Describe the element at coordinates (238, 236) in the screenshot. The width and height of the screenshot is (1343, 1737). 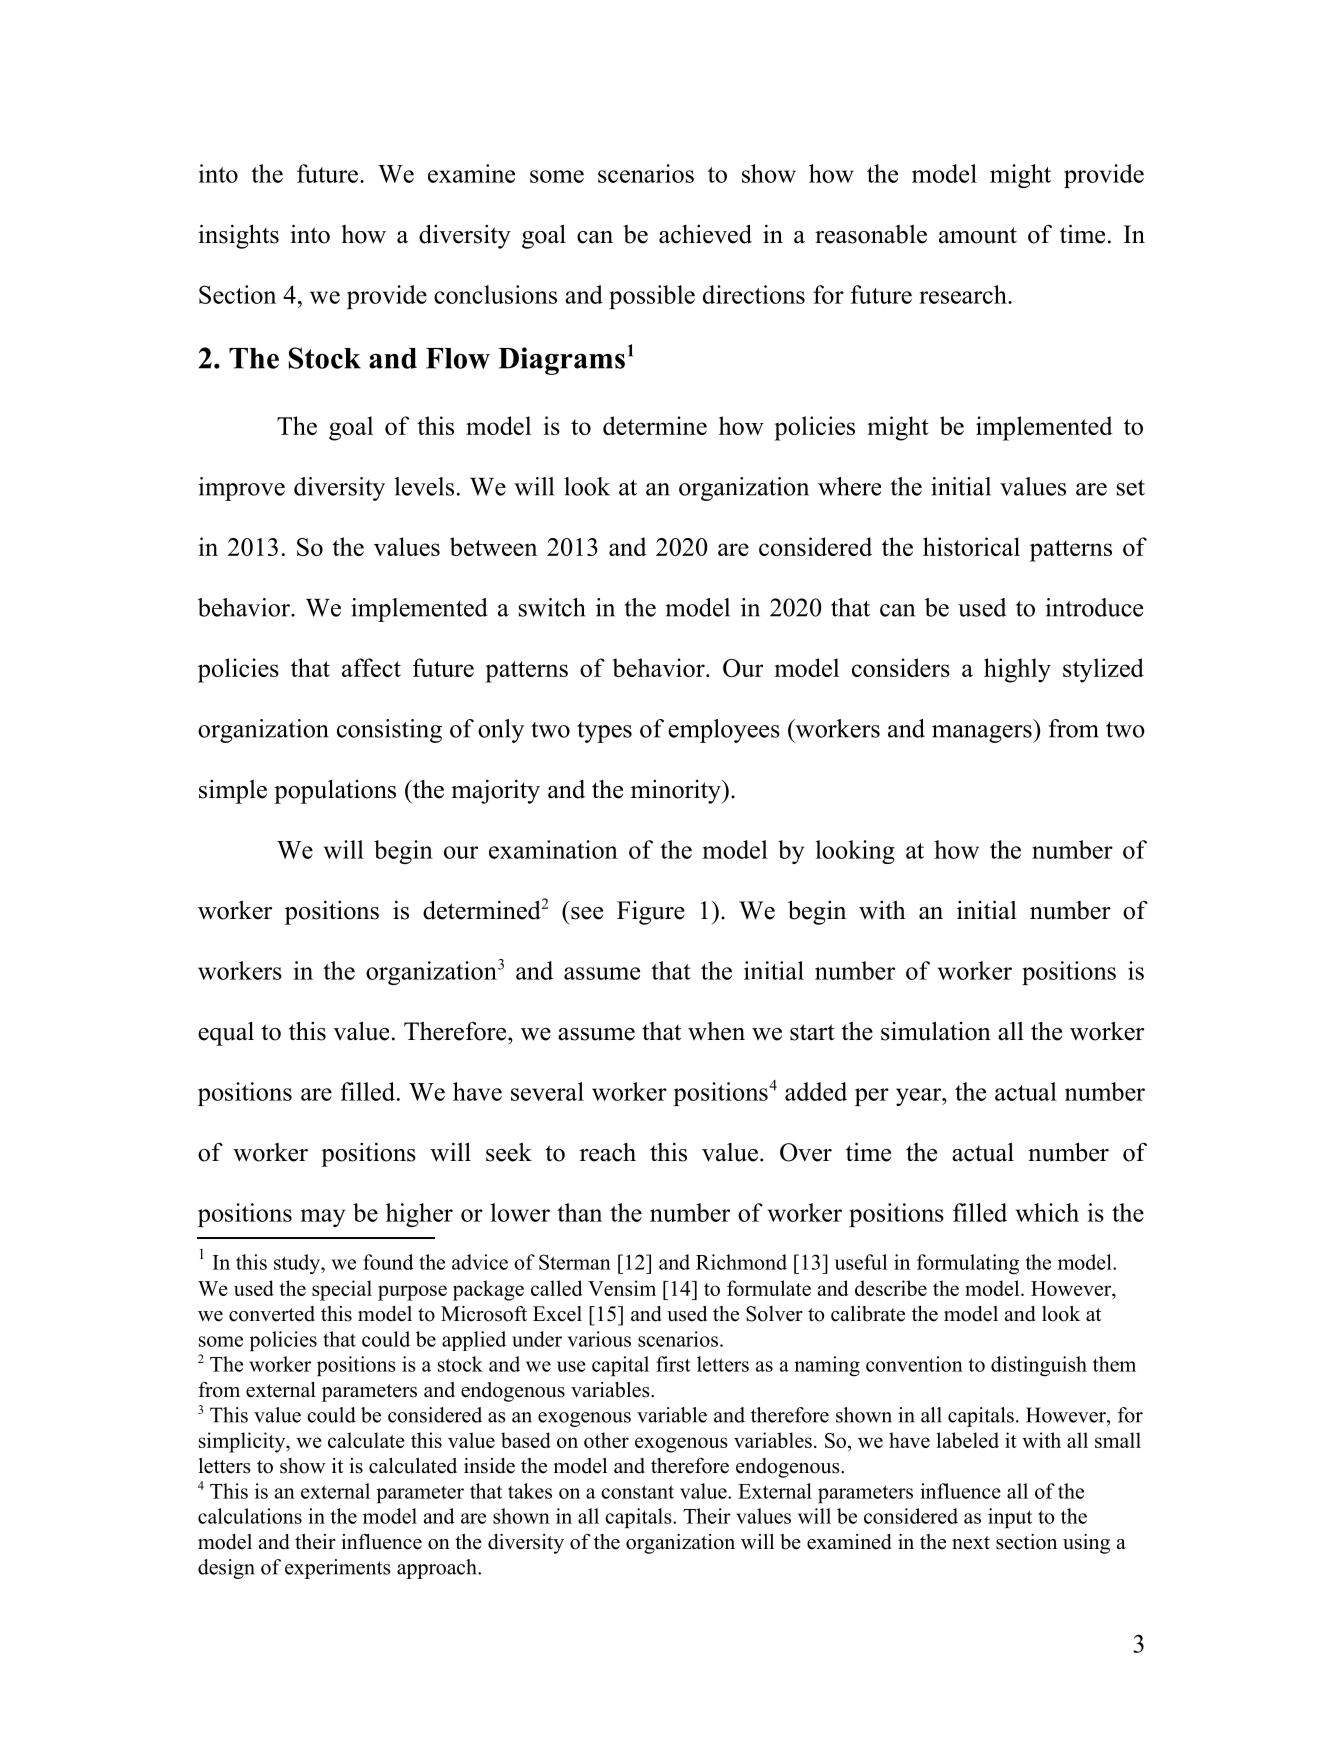
I see `insights` at that location.
